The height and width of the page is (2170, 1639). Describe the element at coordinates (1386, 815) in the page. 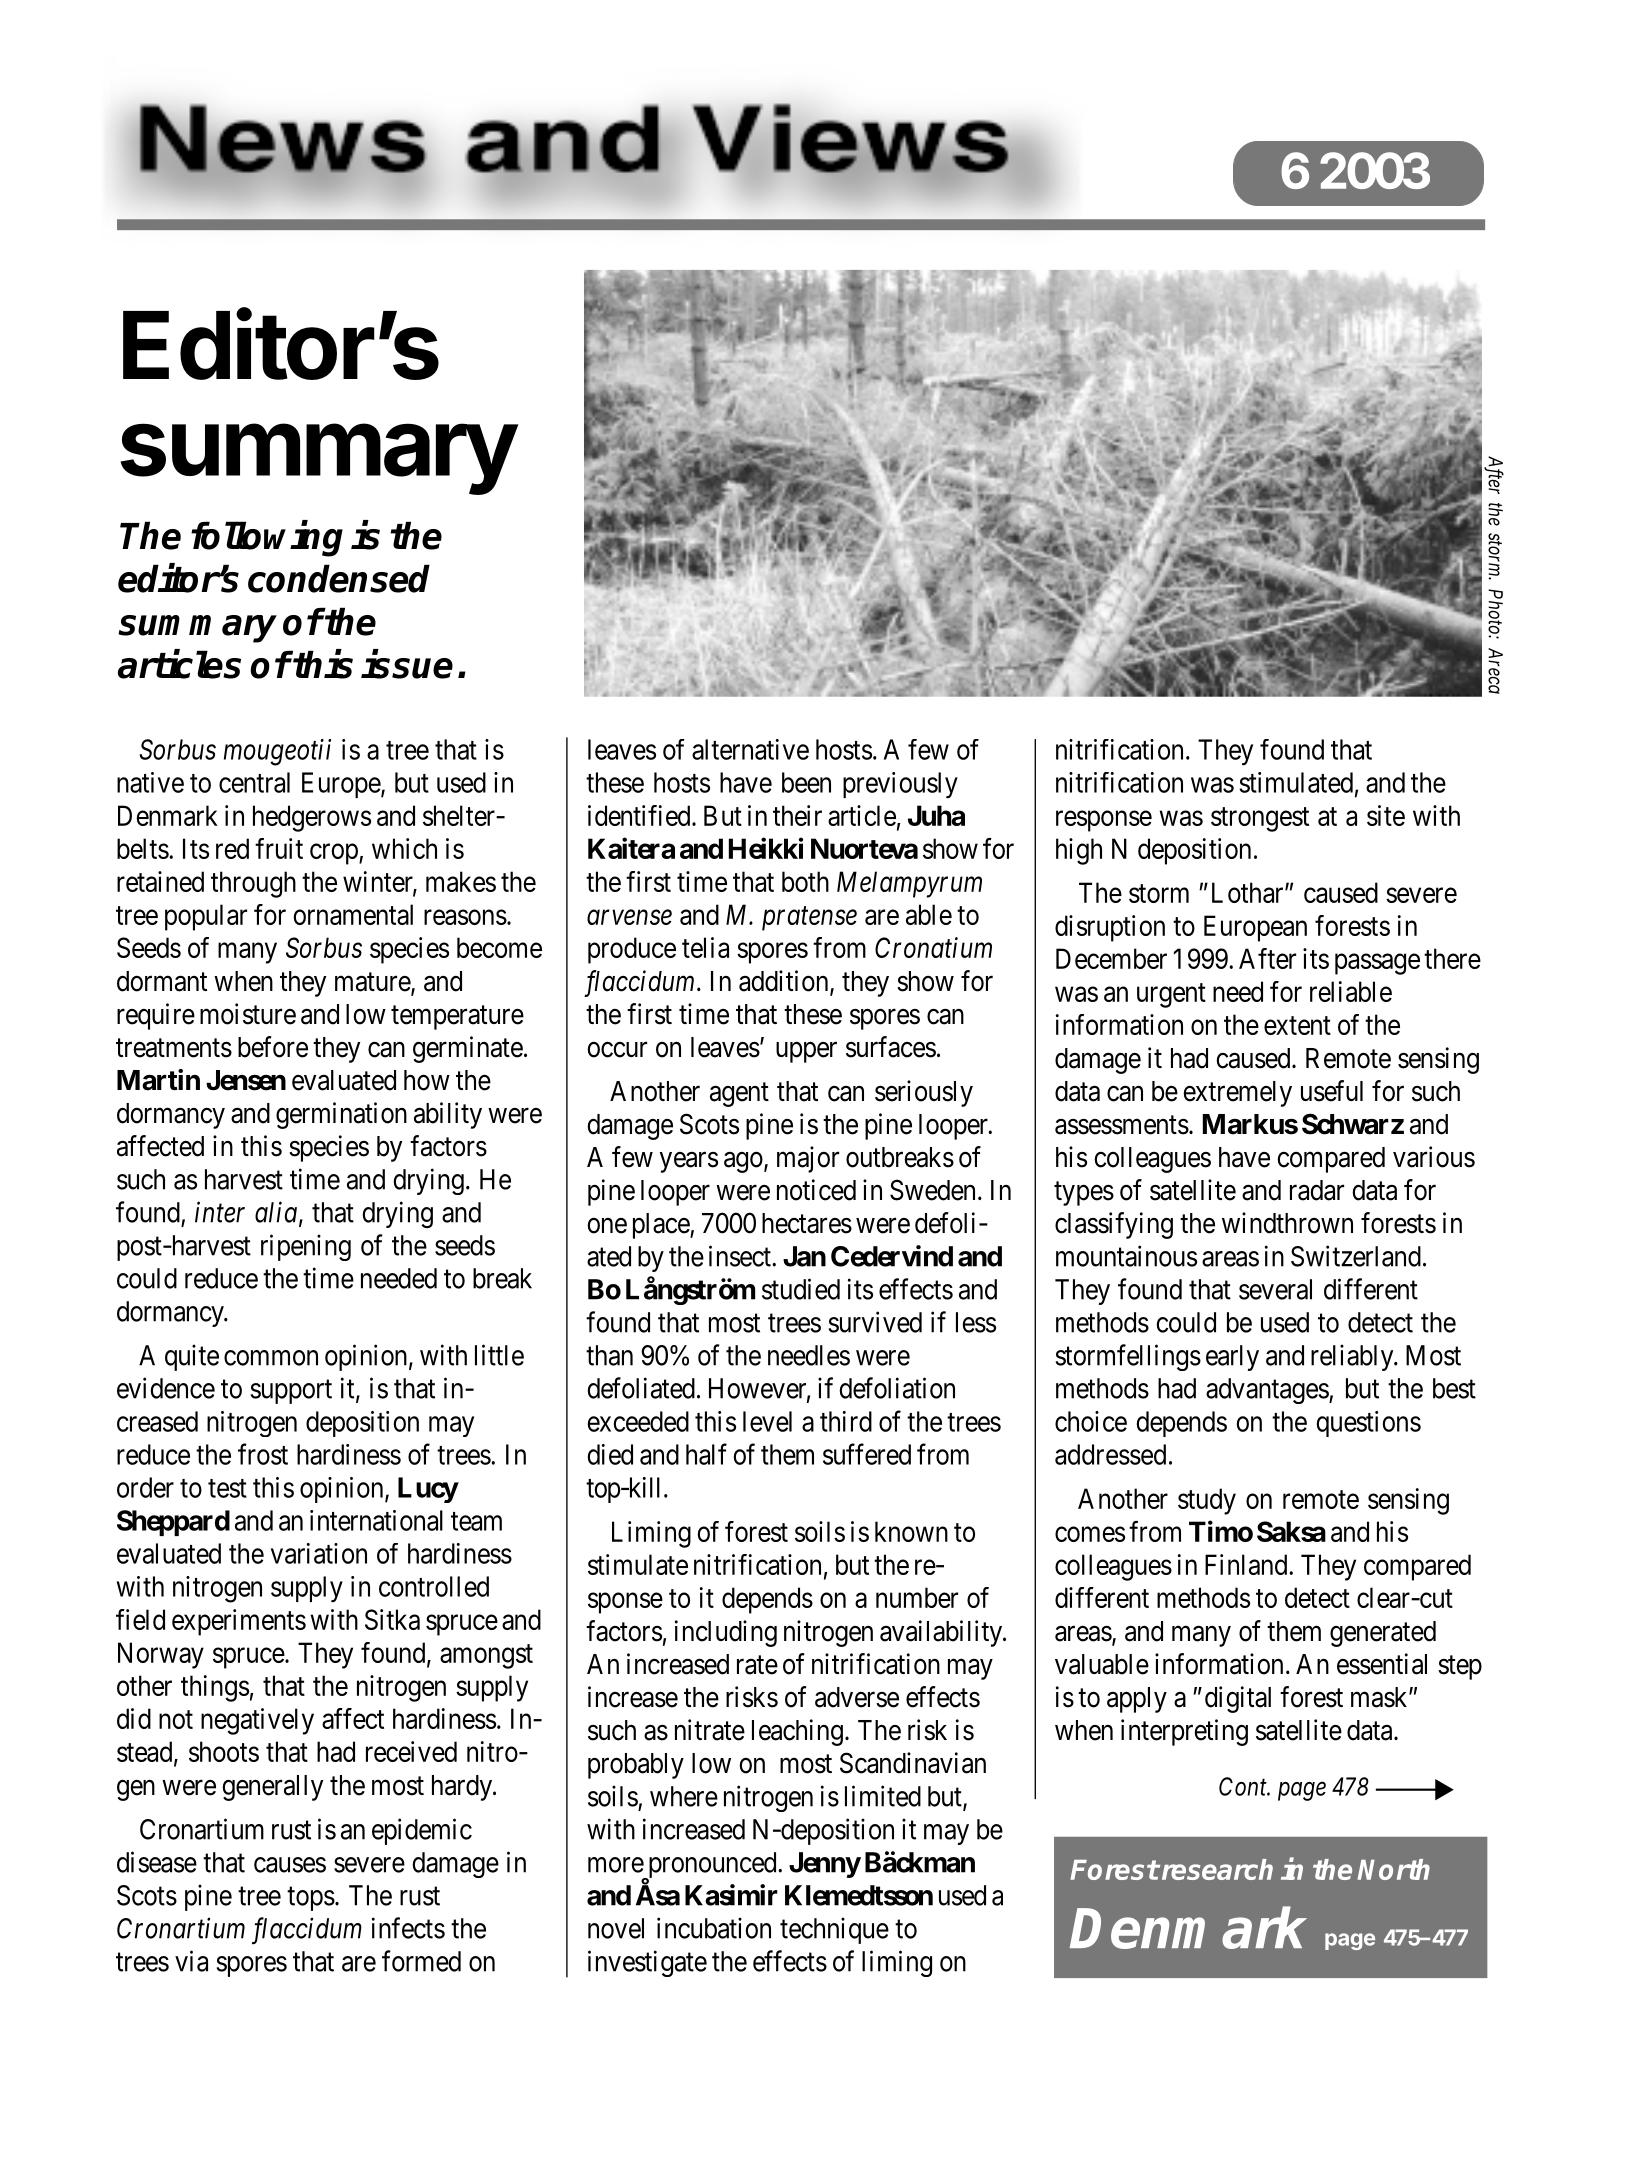

I see `site` at that location.
